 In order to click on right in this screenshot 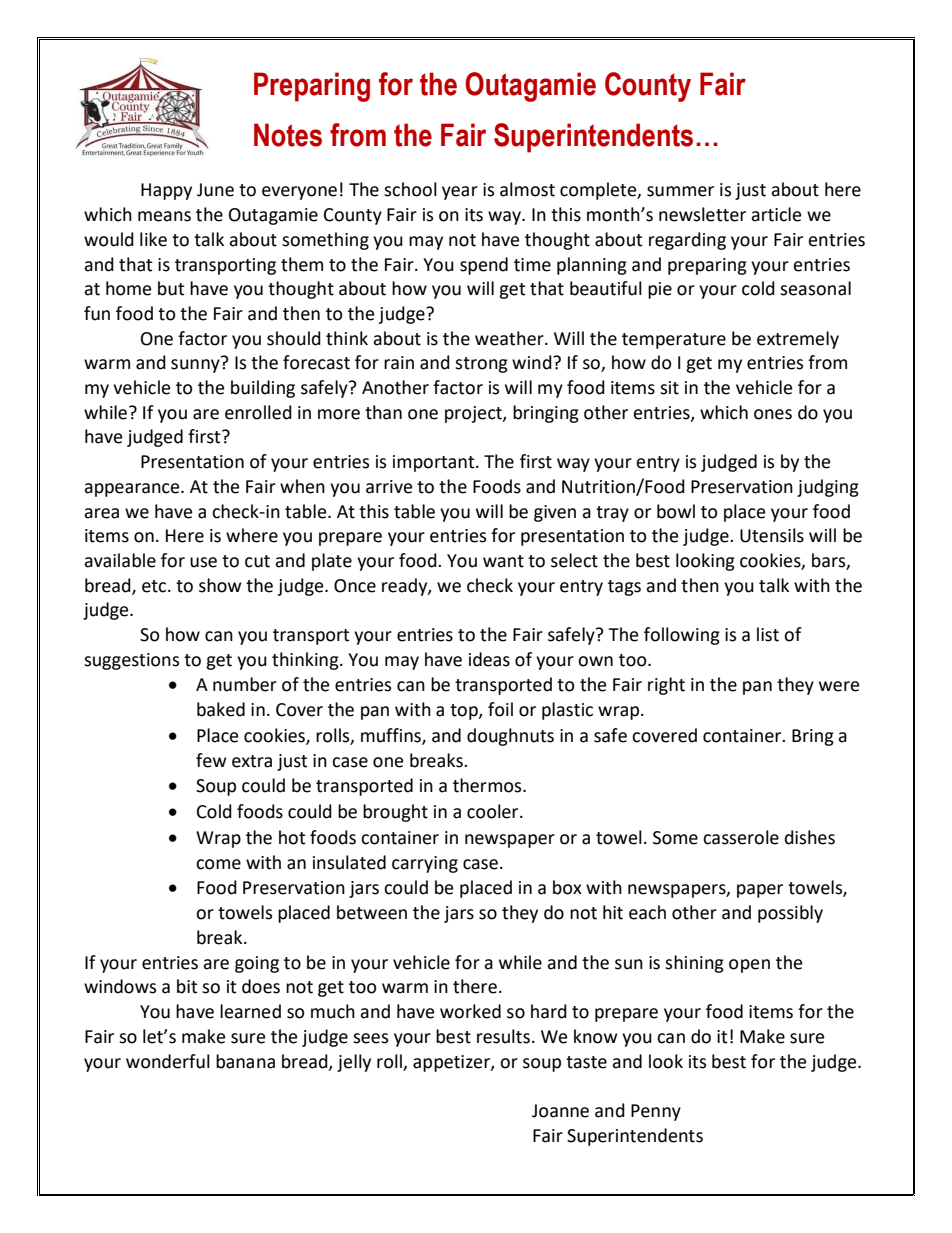, I will do `click(666, 686)`.
